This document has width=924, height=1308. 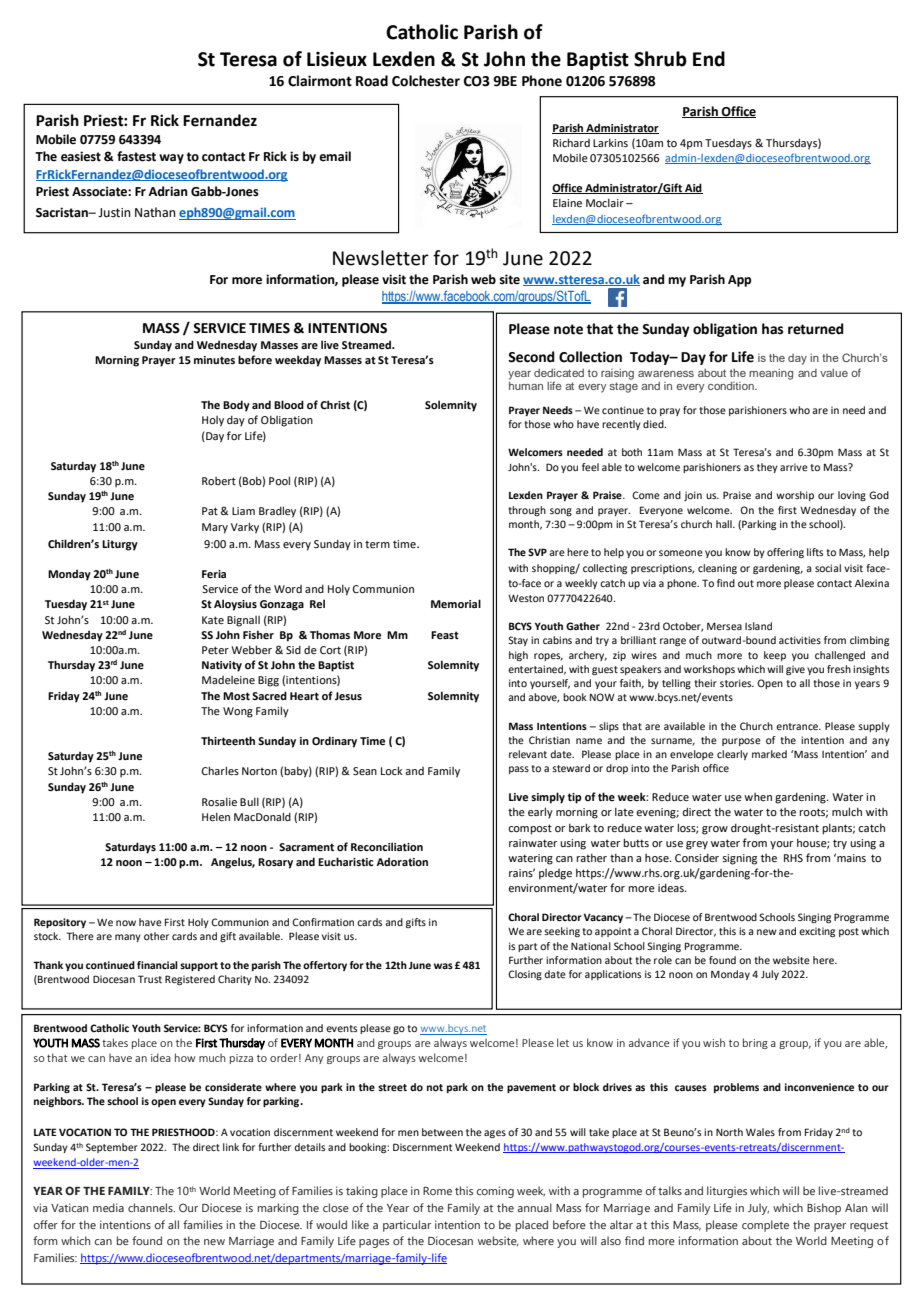 I want to click on Rome, so click(x=437, y=1191).
